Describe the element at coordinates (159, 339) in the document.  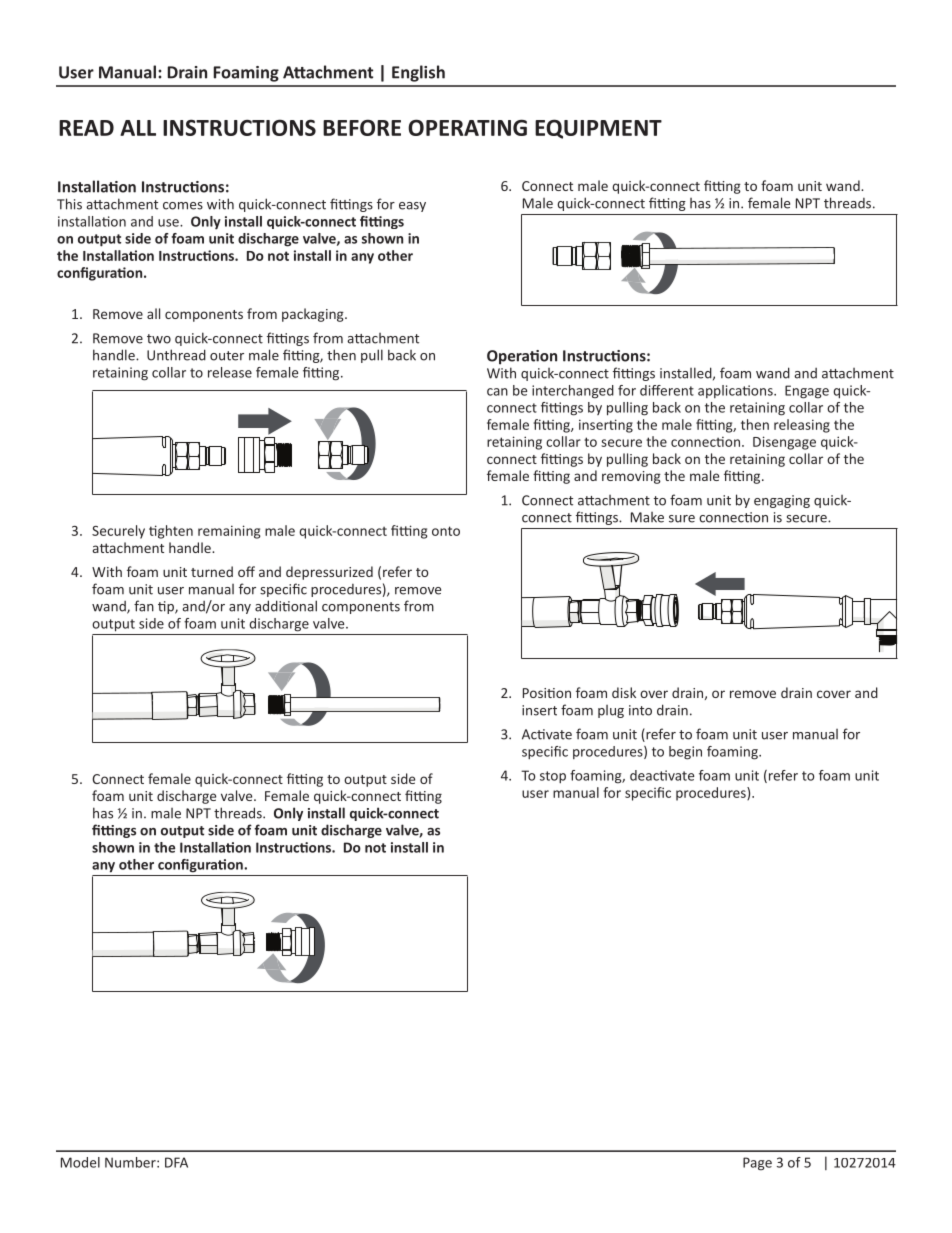
I see `two` at that location.
